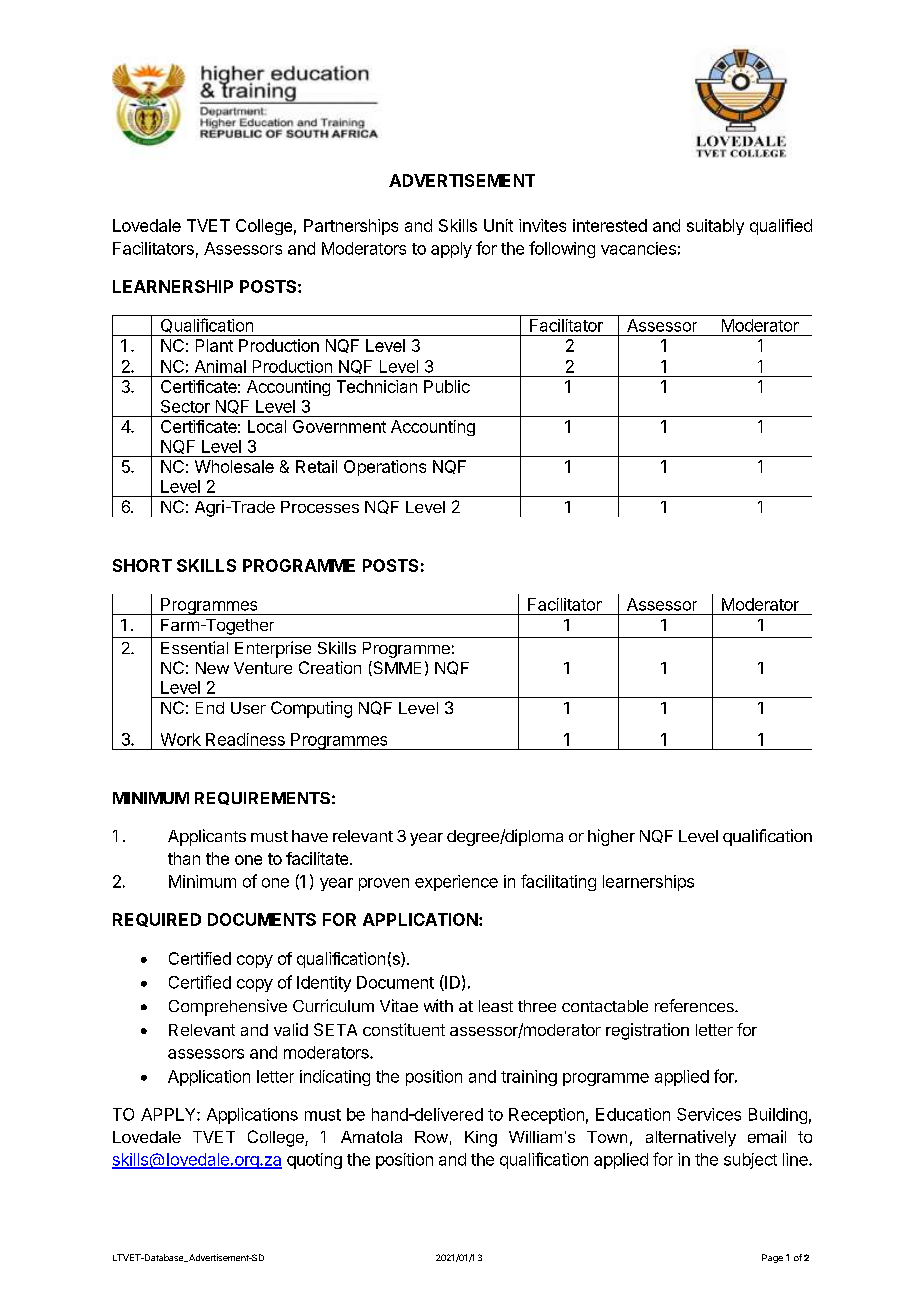  What do you see at coordinates (481, 1139) in the screenshot?
I see `King` at bounding box center [481, 1139].
